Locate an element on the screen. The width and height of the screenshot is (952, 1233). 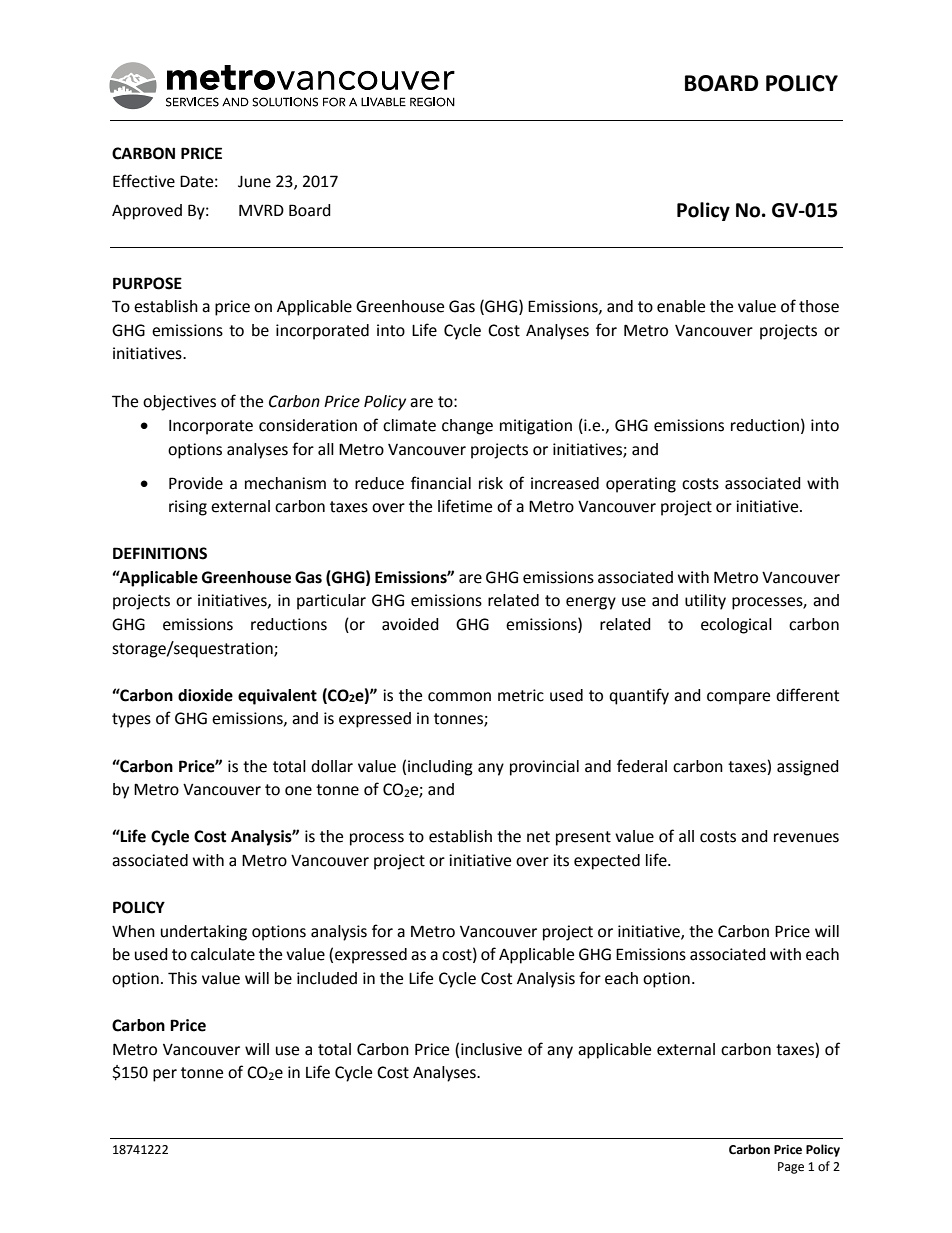
dioxide is located at coordinates (205, 695).
